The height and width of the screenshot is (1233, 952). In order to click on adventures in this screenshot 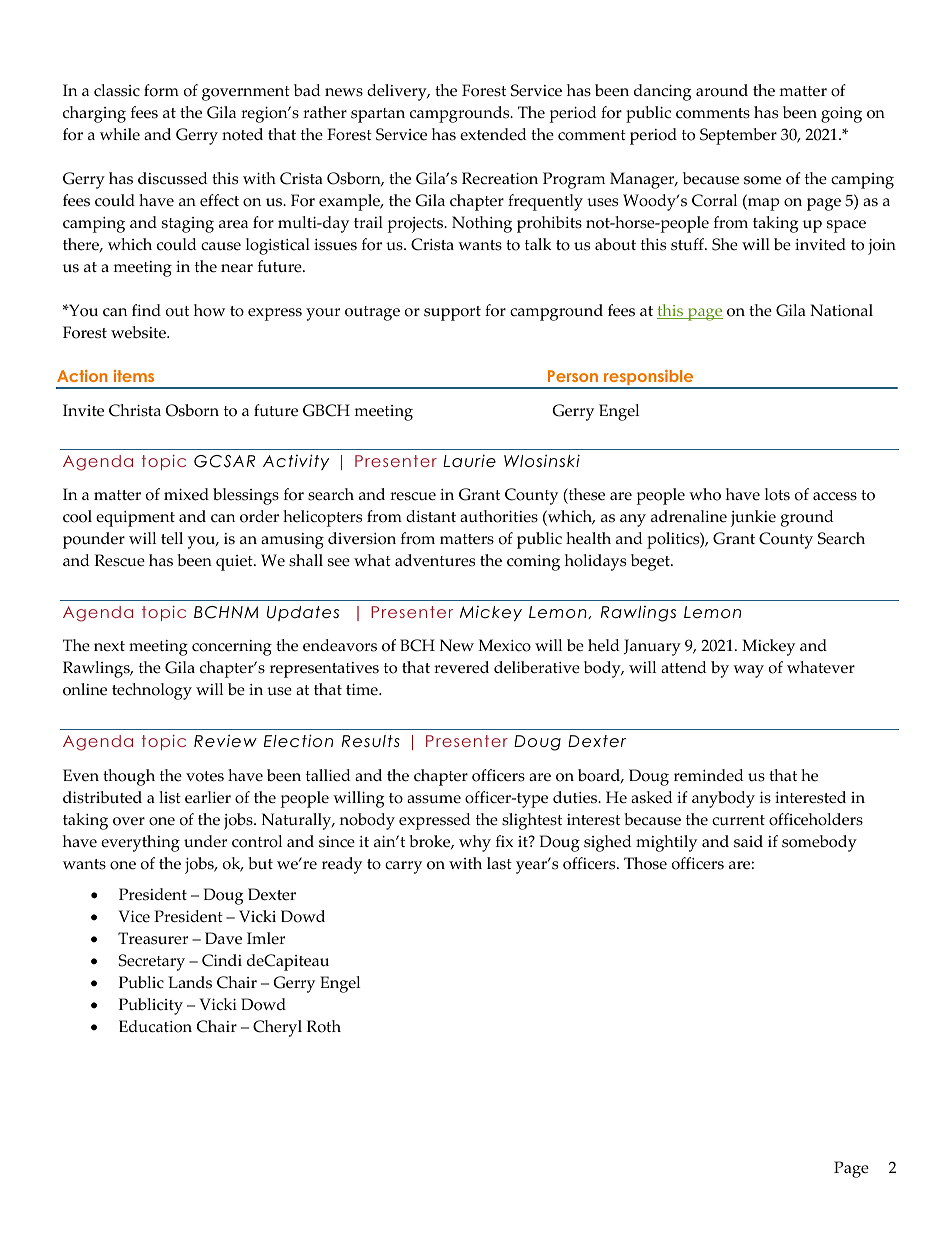, I will do `click(435, 560)`.
